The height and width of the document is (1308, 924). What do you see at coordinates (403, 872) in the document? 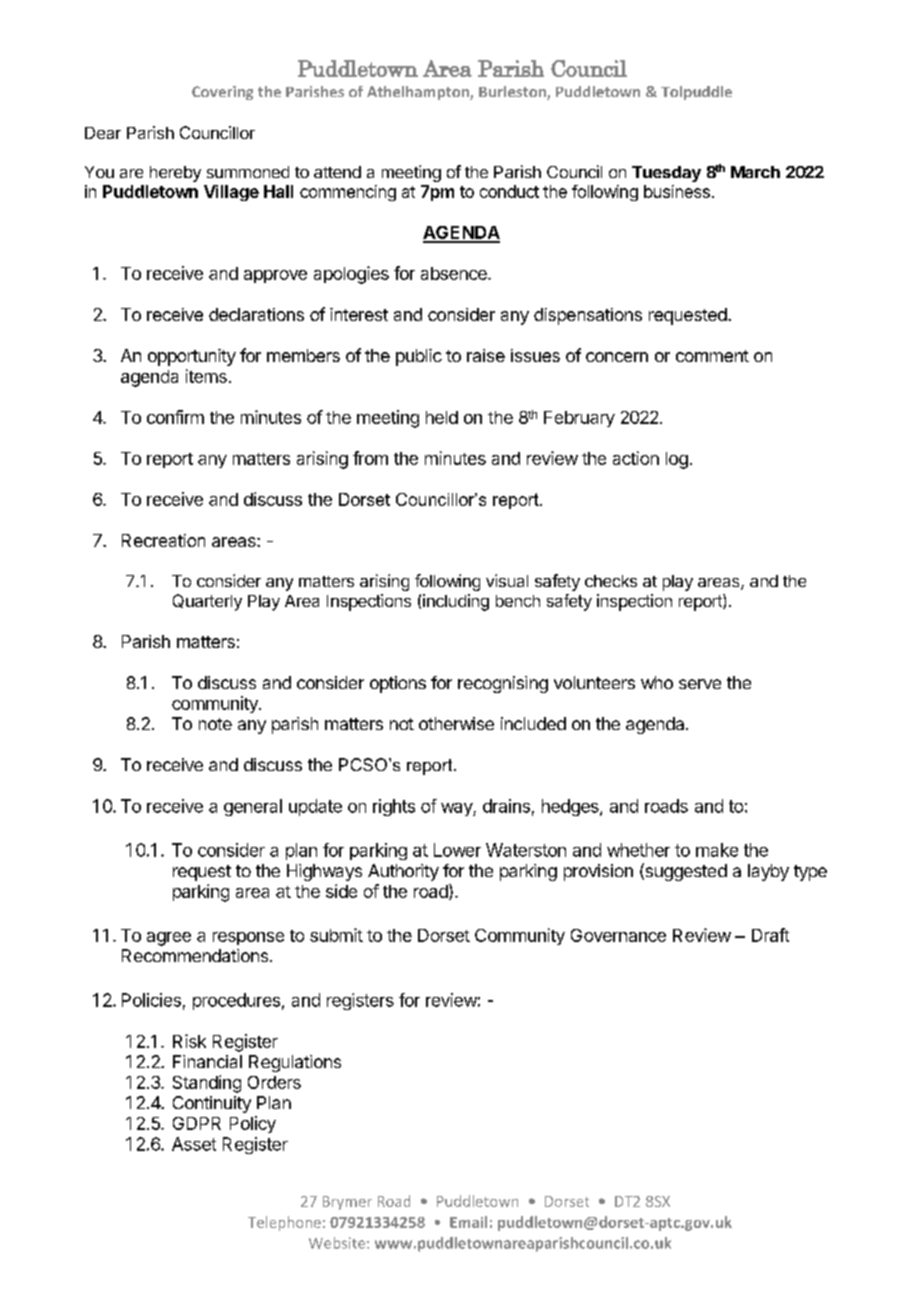
I see `Authority` at bounding box center [403, 872].
